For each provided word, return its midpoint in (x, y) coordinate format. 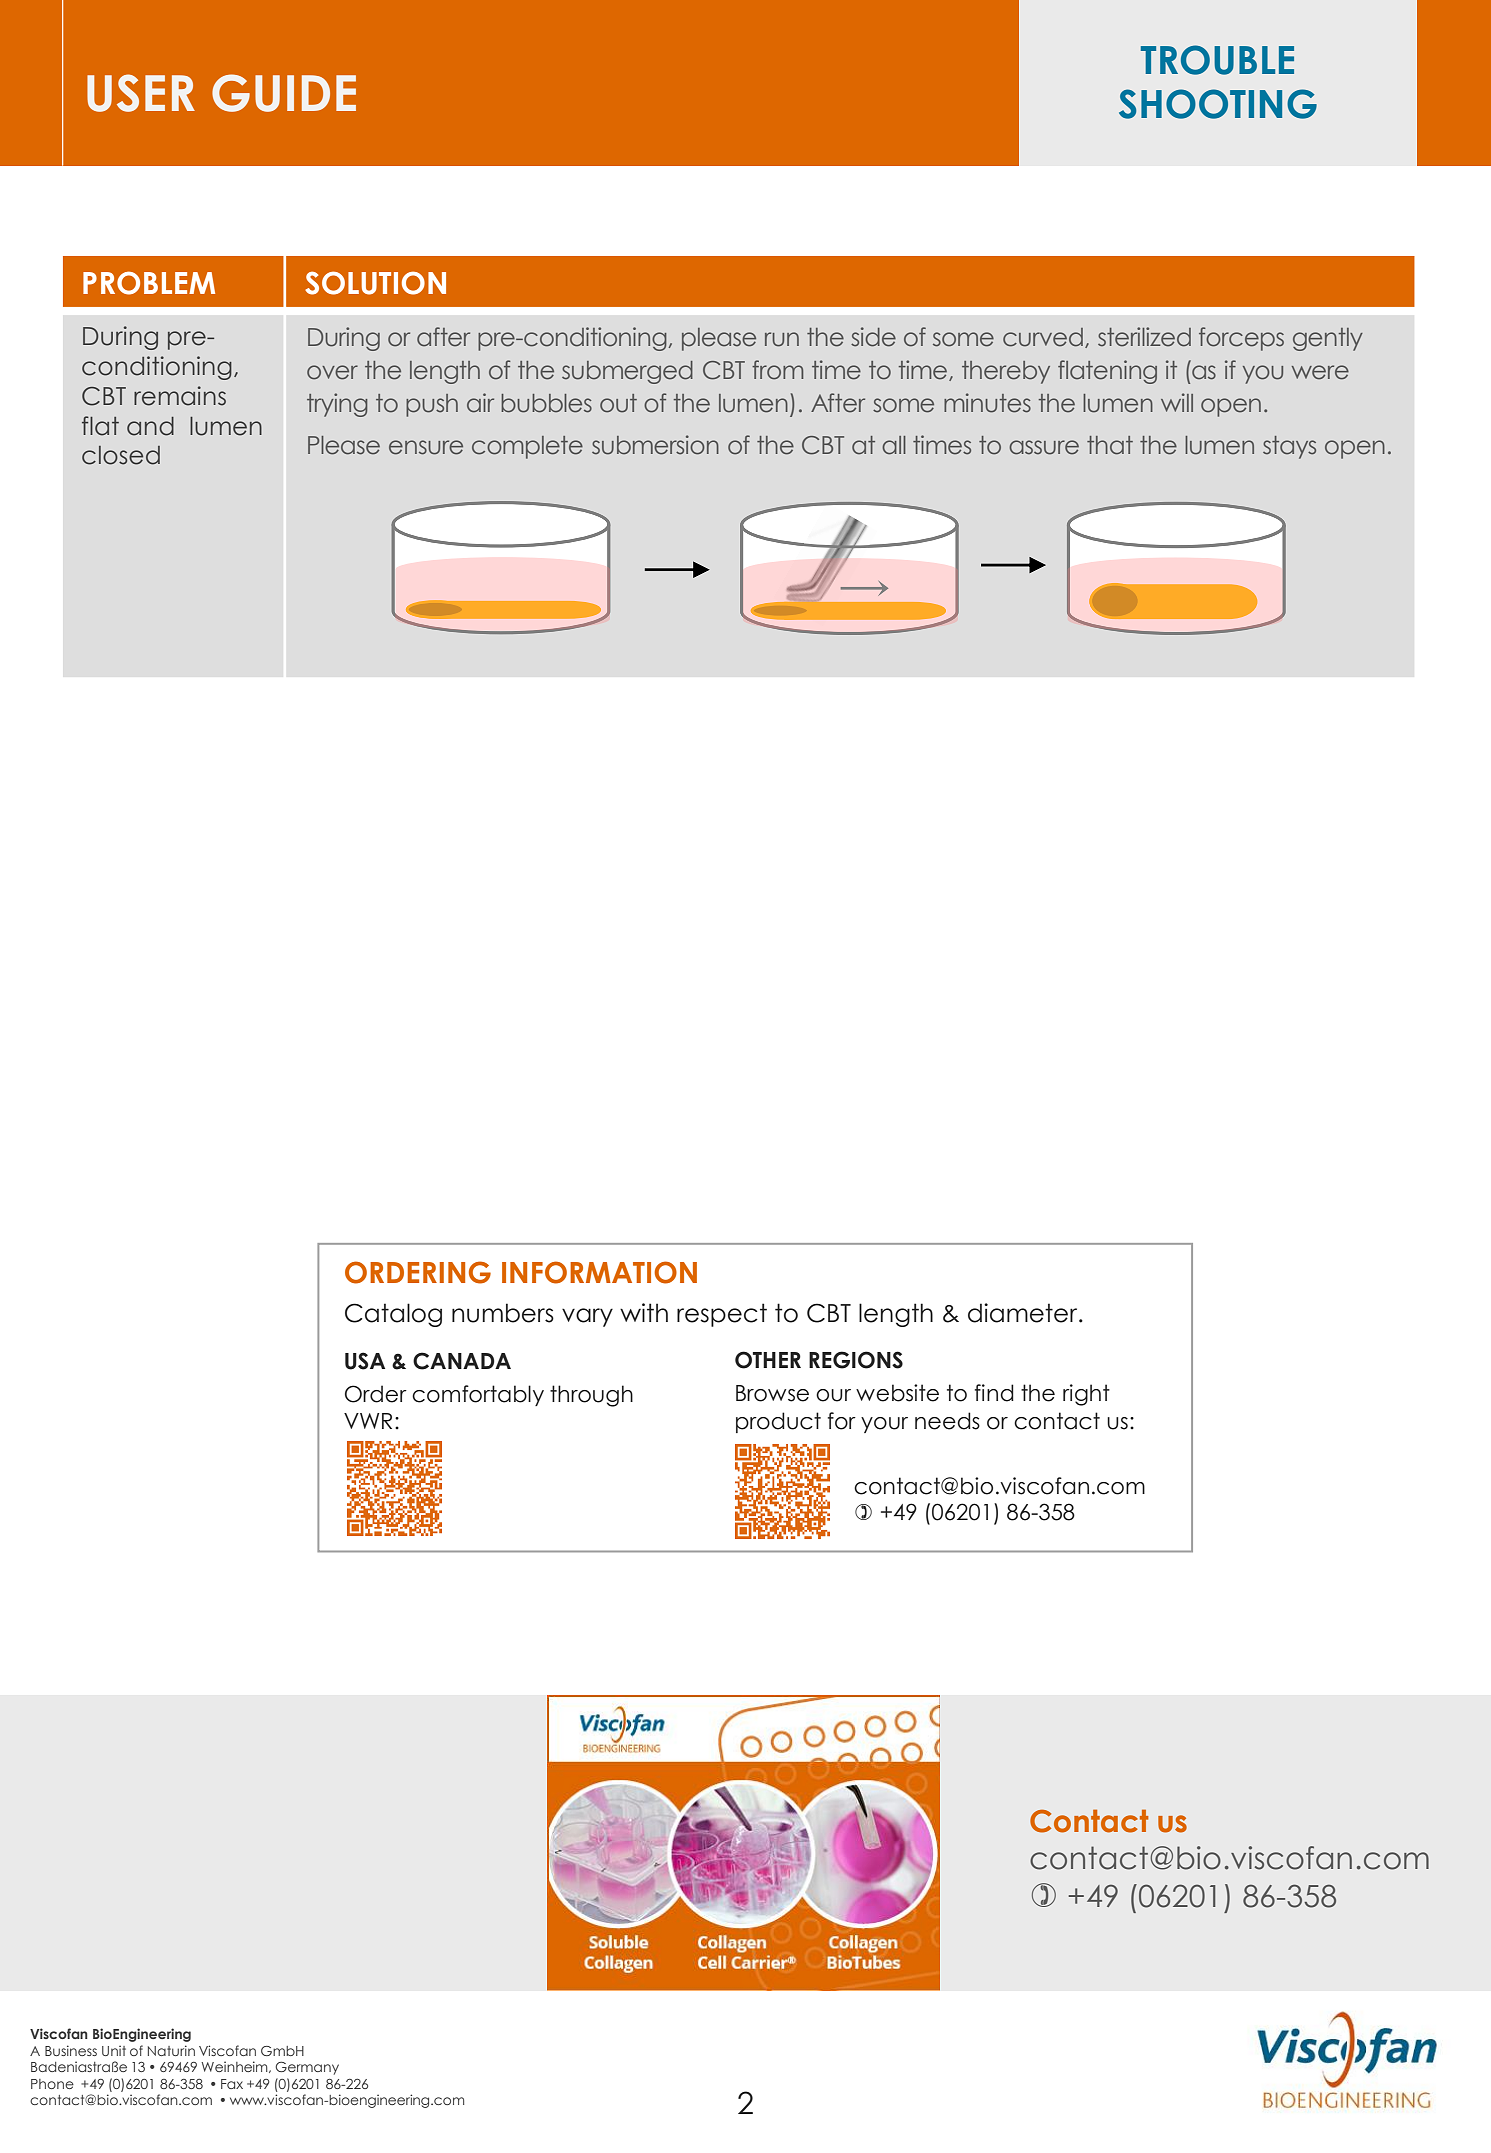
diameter (1024, 1313)
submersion (655, 445)
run (782, 339)
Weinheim (235, 2067)
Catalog (393, 1315)
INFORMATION (599, 1272)
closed (121, 455)
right (1086, 1395)
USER (141, 93)
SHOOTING (1218, 104)
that (1110, 445)
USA (365, 1361)
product (778, 1422)
